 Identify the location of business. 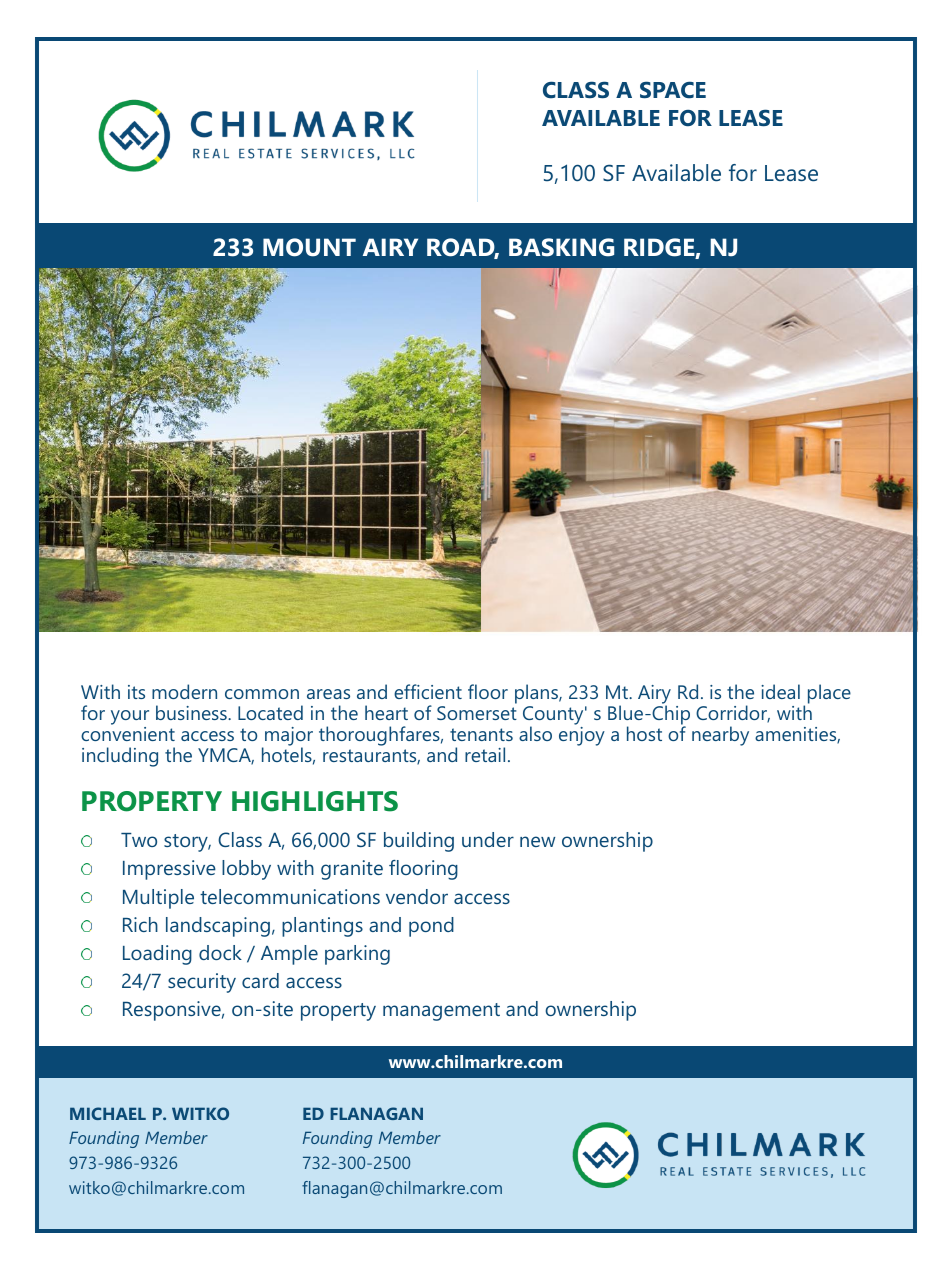
(192, 712).
